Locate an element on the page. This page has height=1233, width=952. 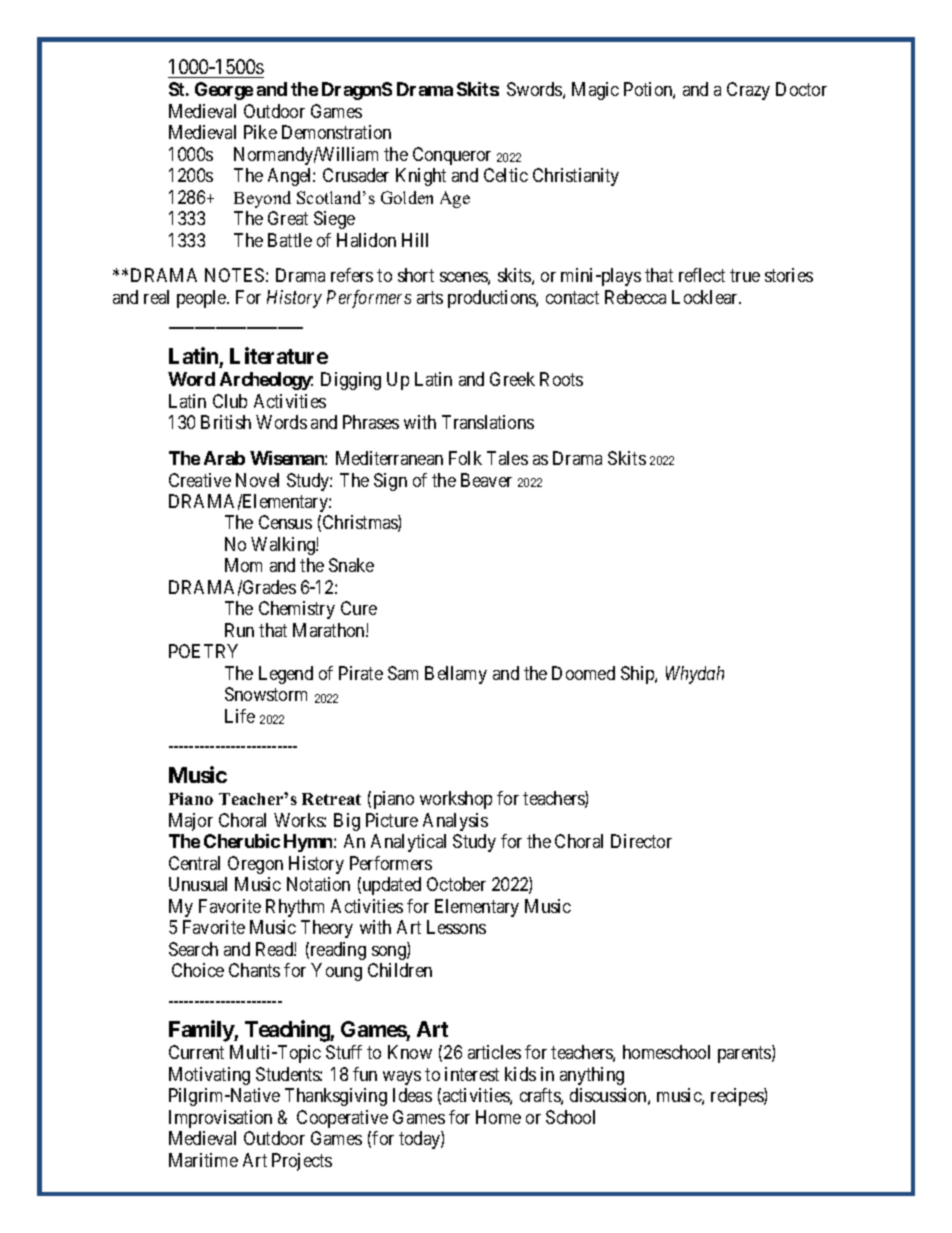
parents is located at coordinates (745, 1055).
